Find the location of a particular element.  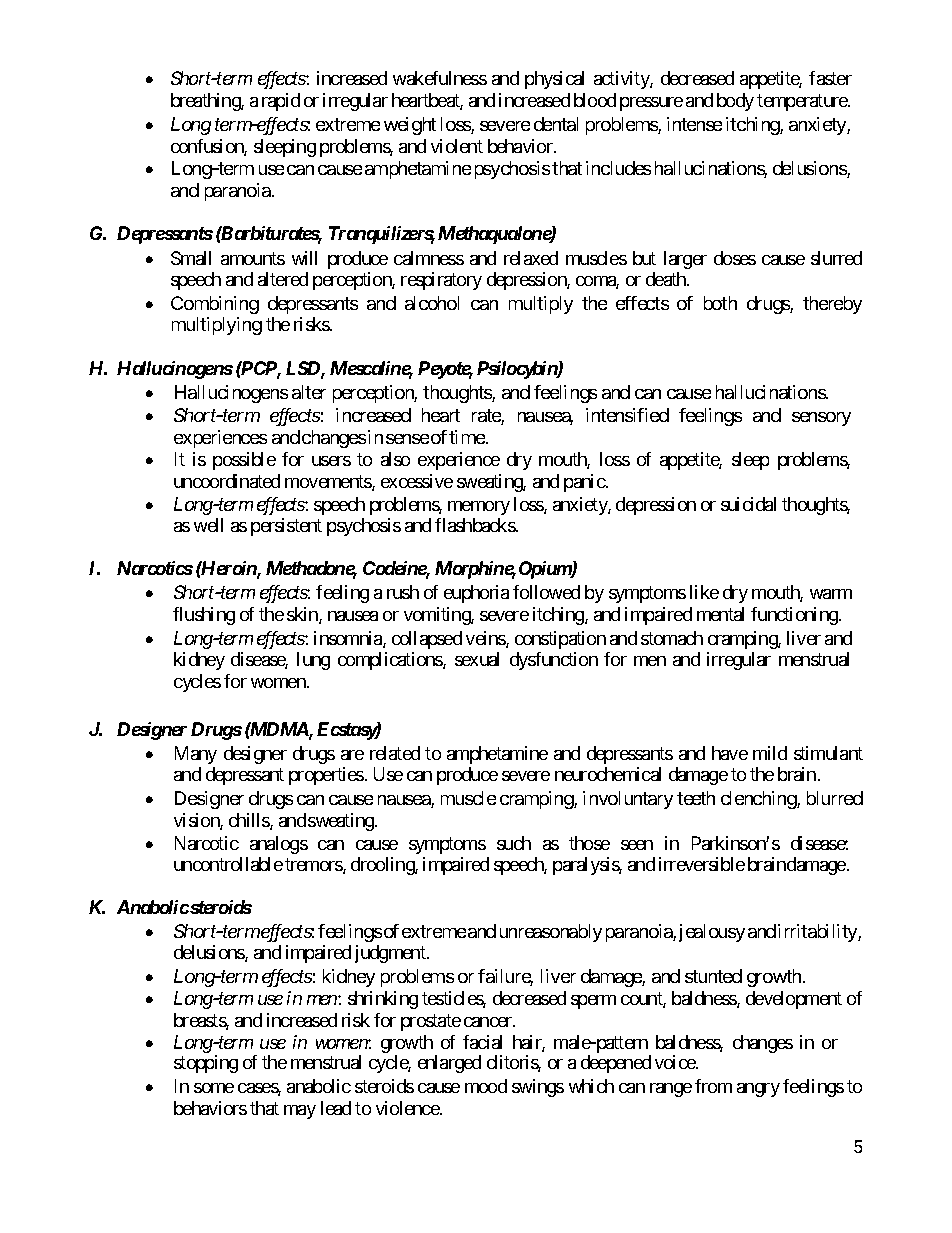

rapid is located at coordinates (281, 102).
